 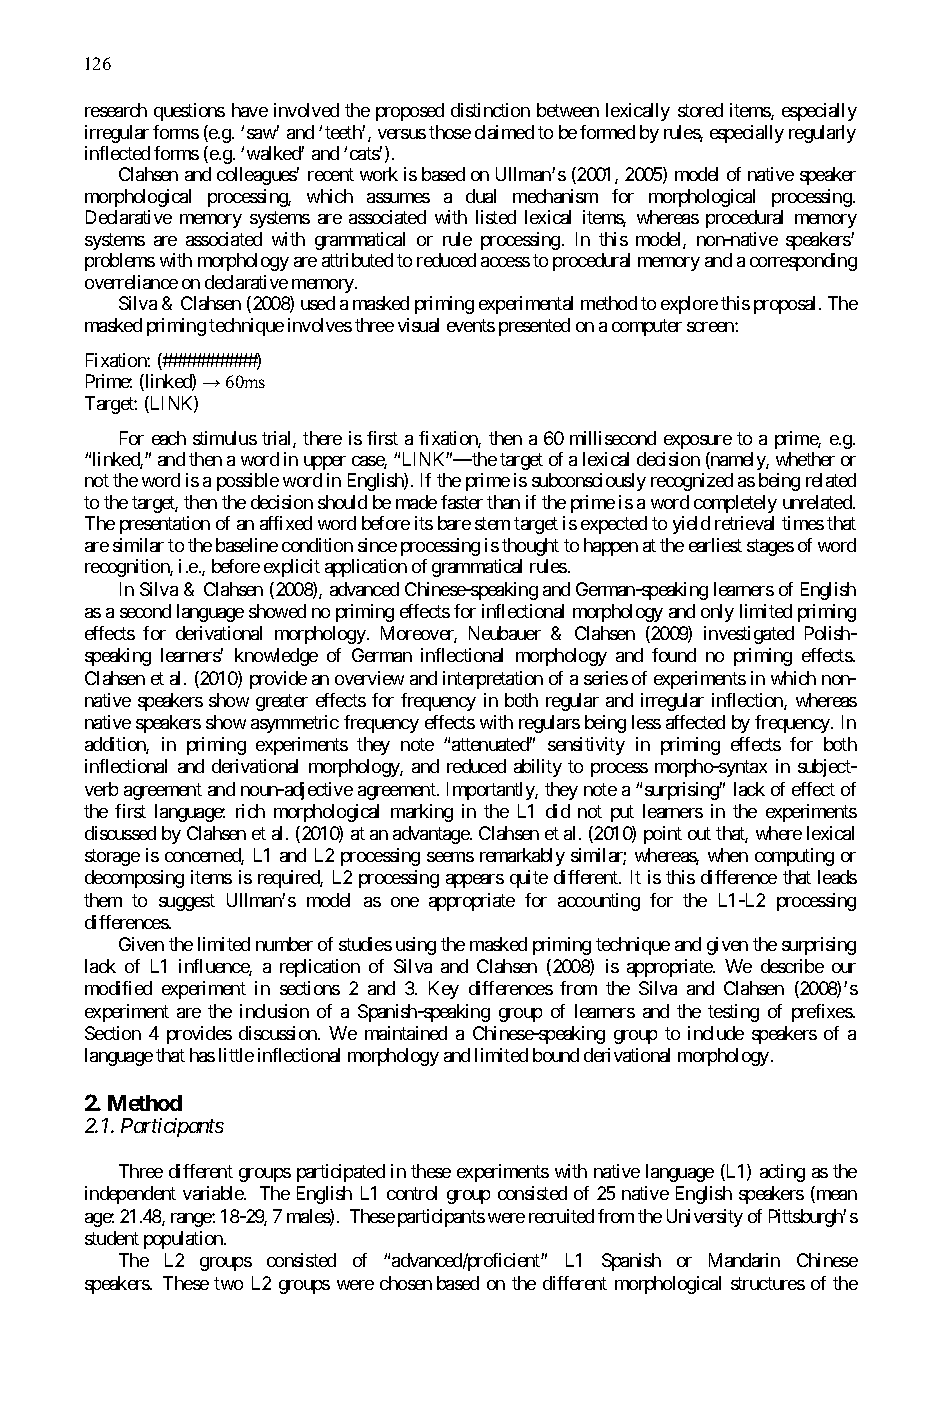 What do you see at coordinates (282, 702) in the screenshot?
I see `greater` at bounding box center [282, 702].
